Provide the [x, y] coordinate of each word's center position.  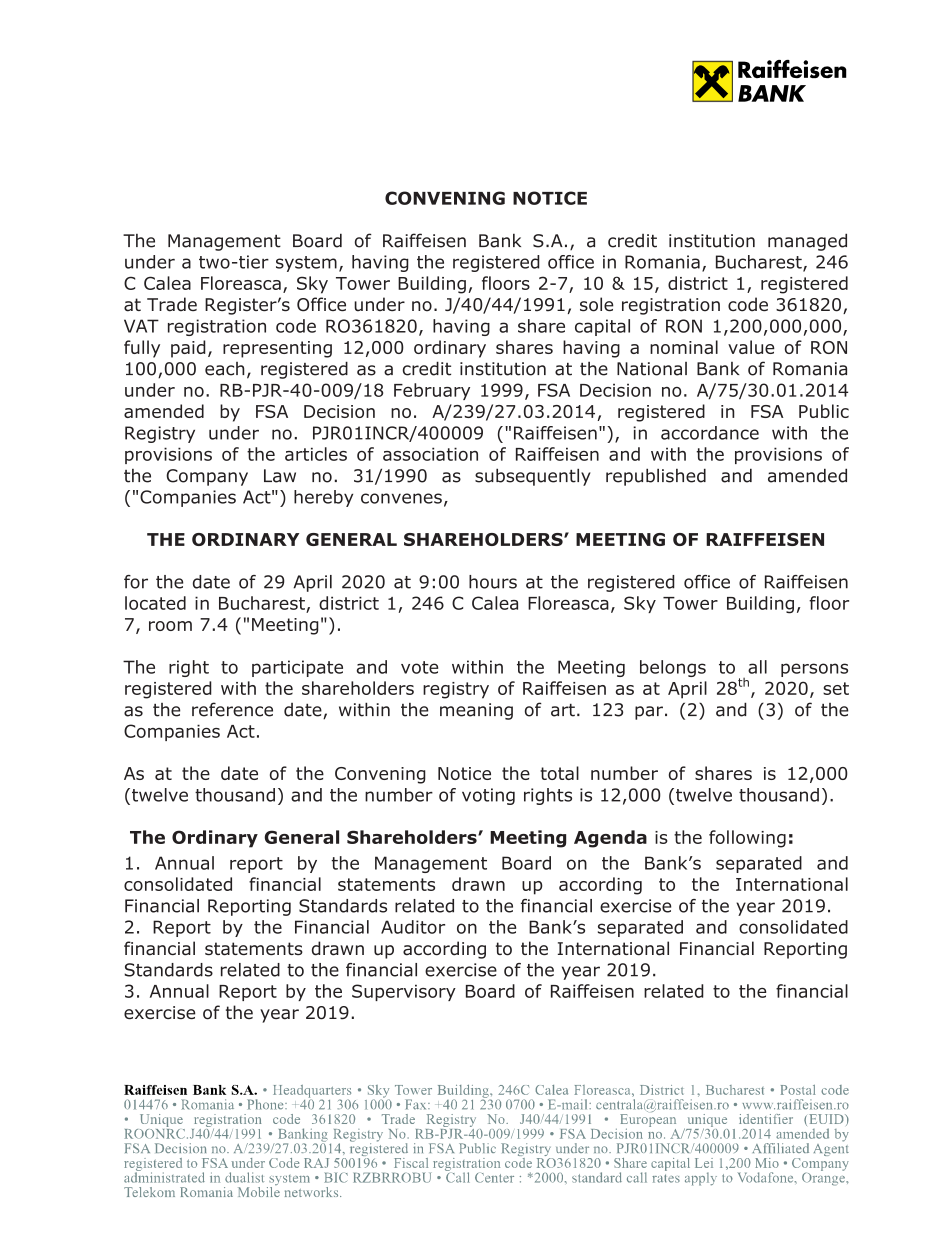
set [836, 688]
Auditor [413, 927]
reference [232, 709]
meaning [476, 711]
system [306, 264]
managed [807, 242]
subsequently [533, 477]
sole [597, 304]
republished [656, 477]
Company [207, 477]
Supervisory [404, 992]
